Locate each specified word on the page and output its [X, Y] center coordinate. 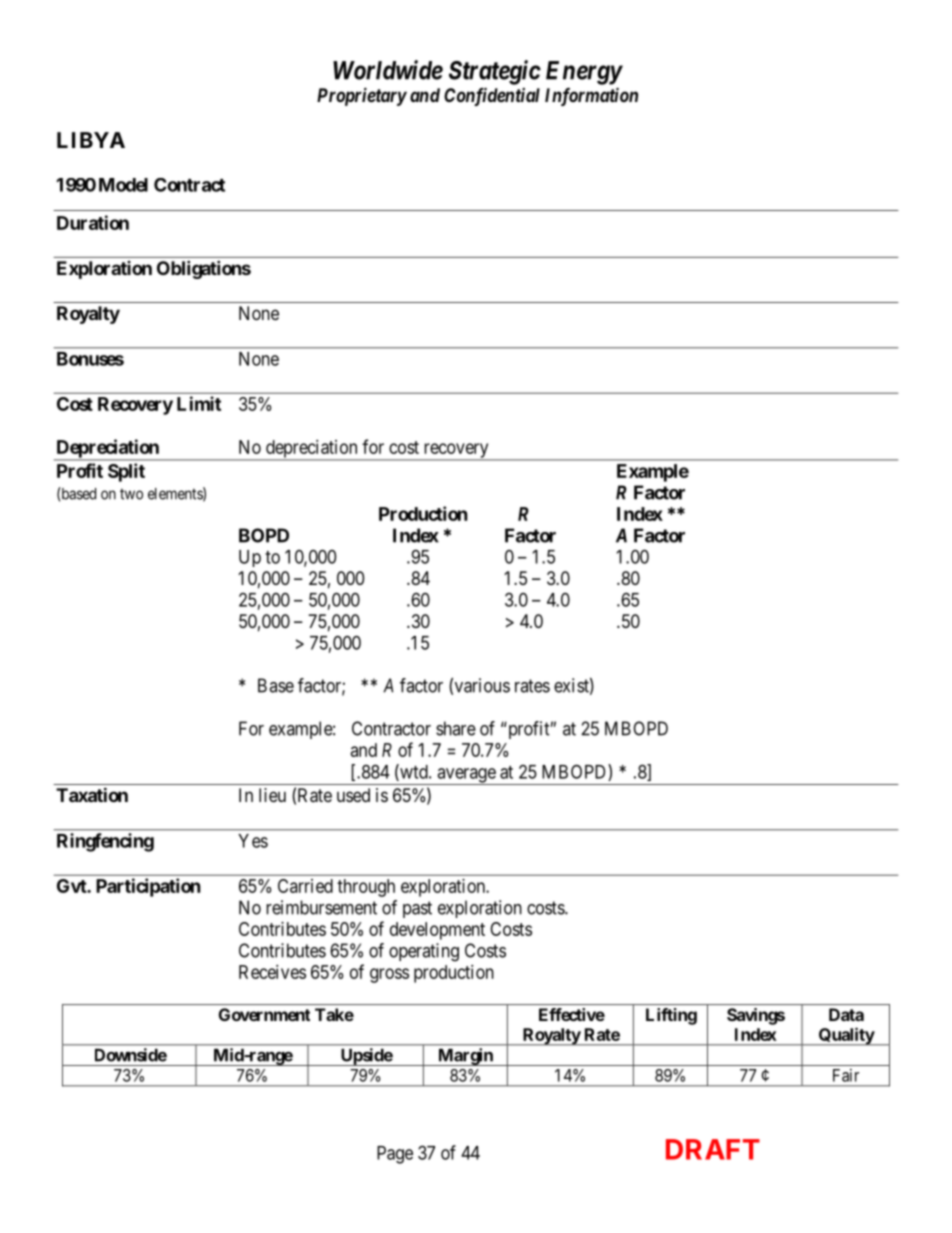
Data [846, 1014]
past [417, 909]
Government [264, 1014]
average [466, 776]
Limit [199, 403]
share [456, 728]
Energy [584, 73]
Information [591, 96]
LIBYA [91, 140]
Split [126, 472]
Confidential [492, 96]
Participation [148, 887]
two [131, 494]
